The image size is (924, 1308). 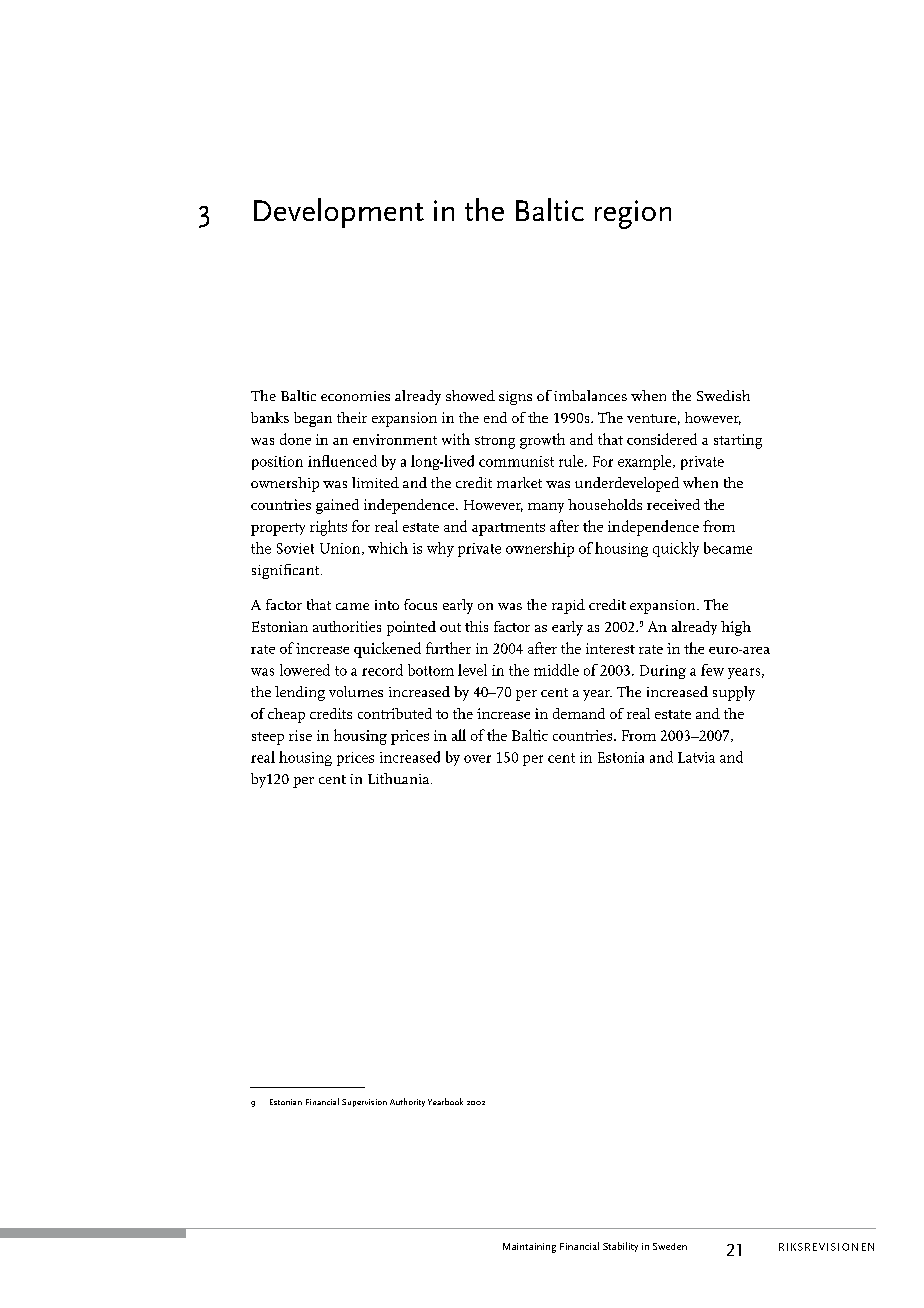 I want to click on rise, so click(x=300, y=735).
